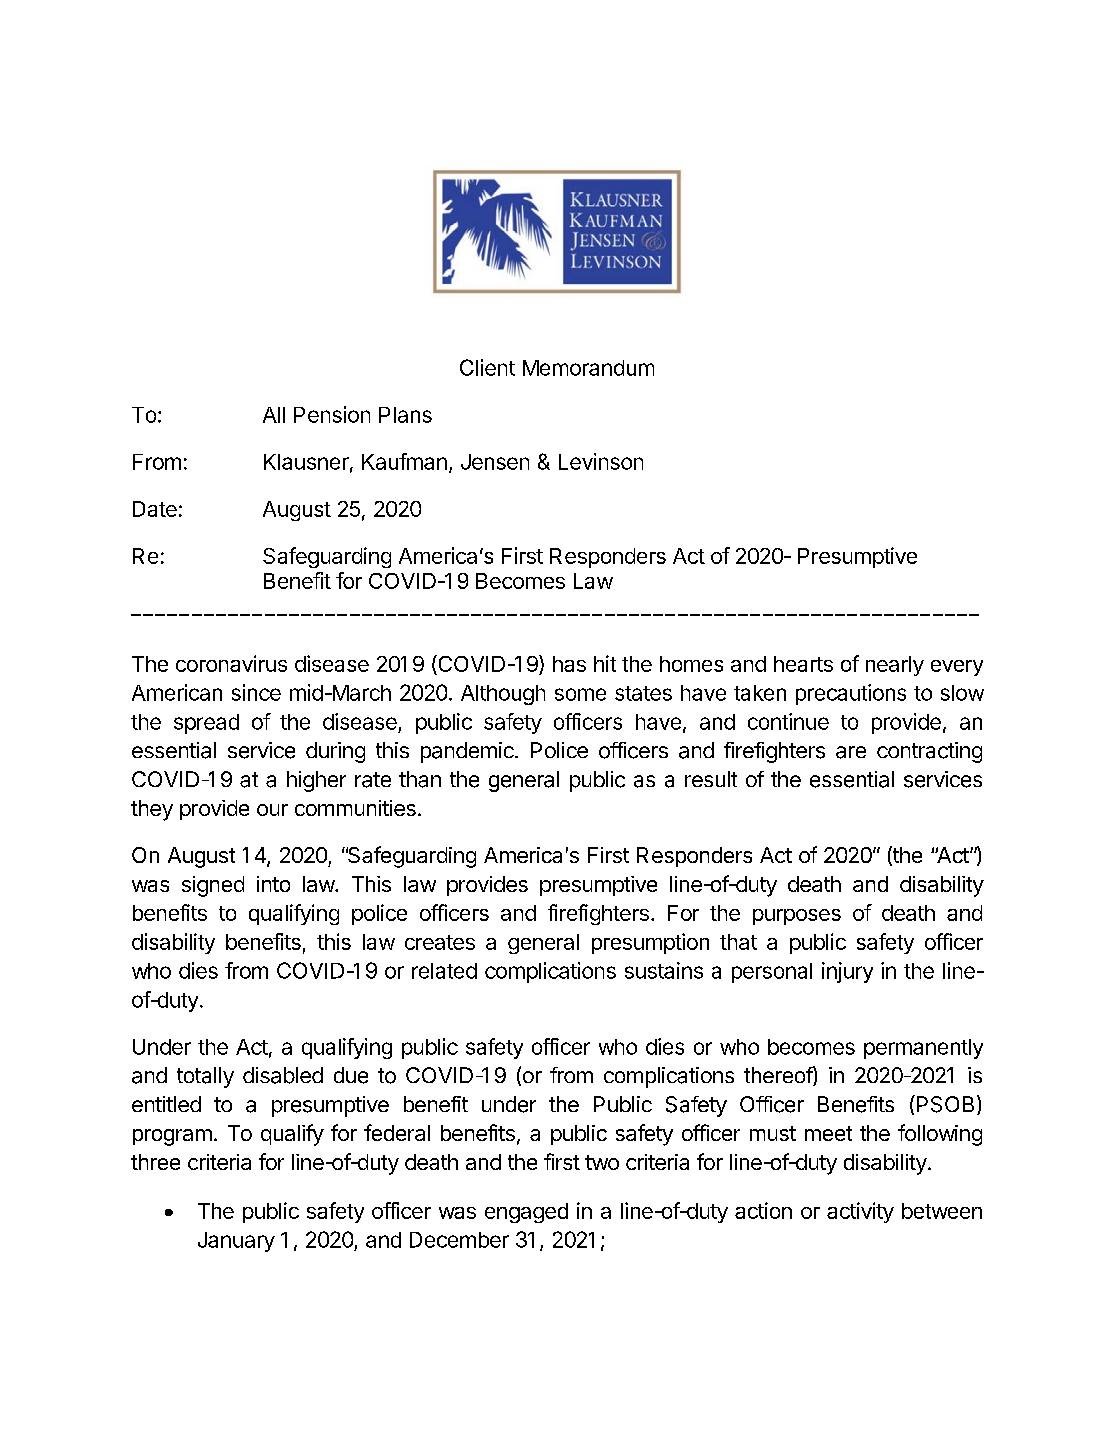 The image size is (1114, 1441). I want to click on Levinson, so click(601, 461).
